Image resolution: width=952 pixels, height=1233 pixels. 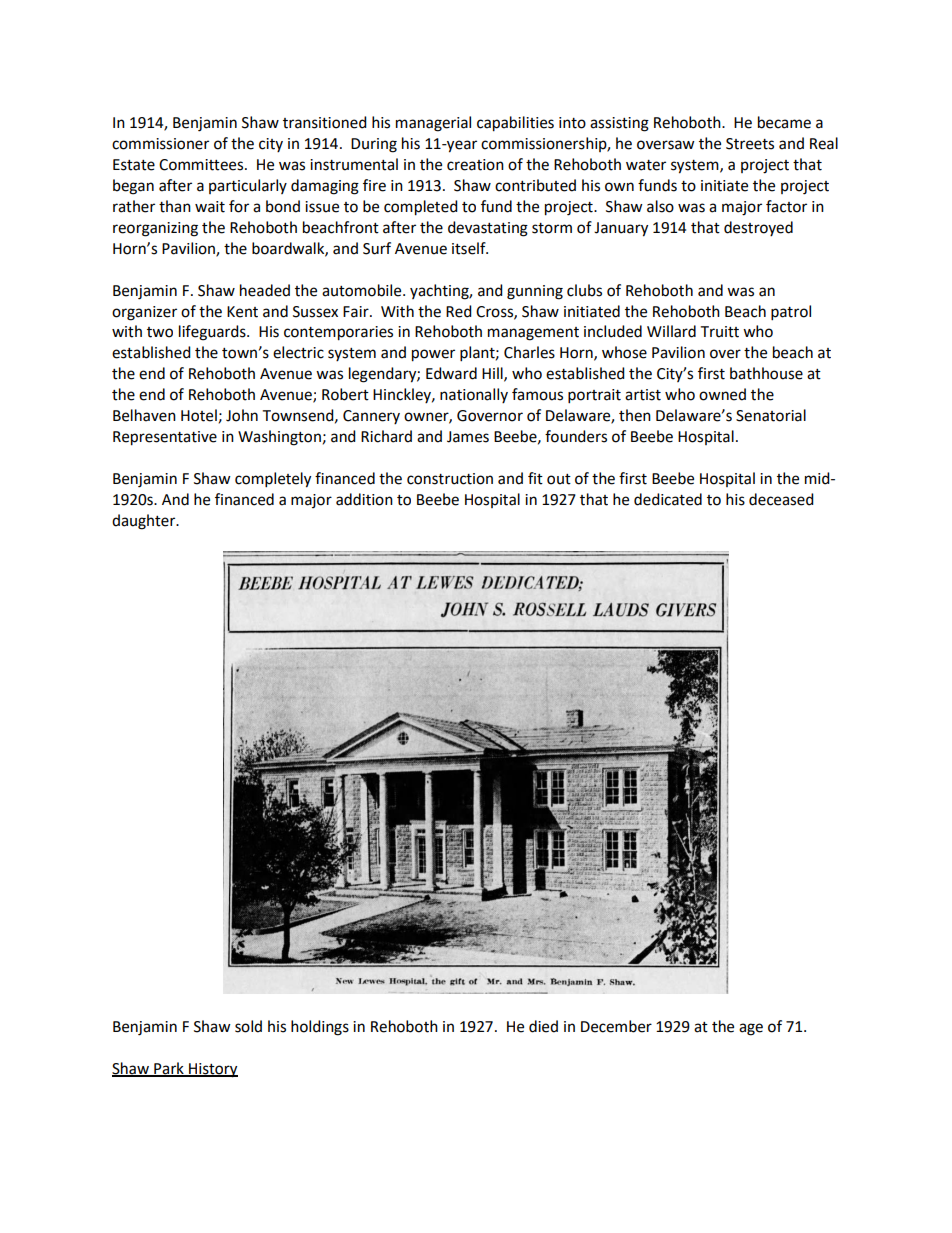 I want to click on construction, so click(x=450, y=479).
